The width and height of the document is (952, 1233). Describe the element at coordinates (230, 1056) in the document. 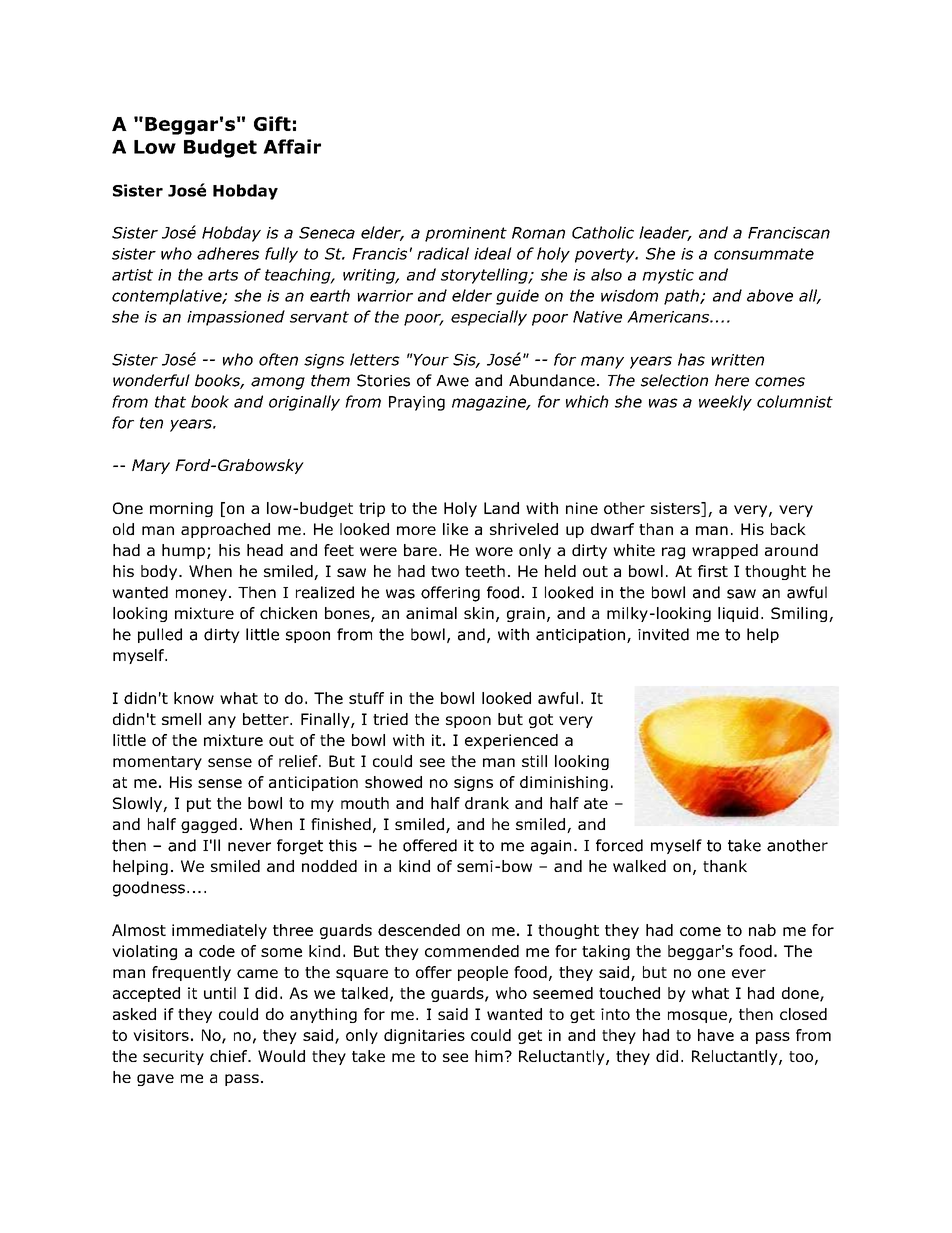

I see `chief` at that location.
